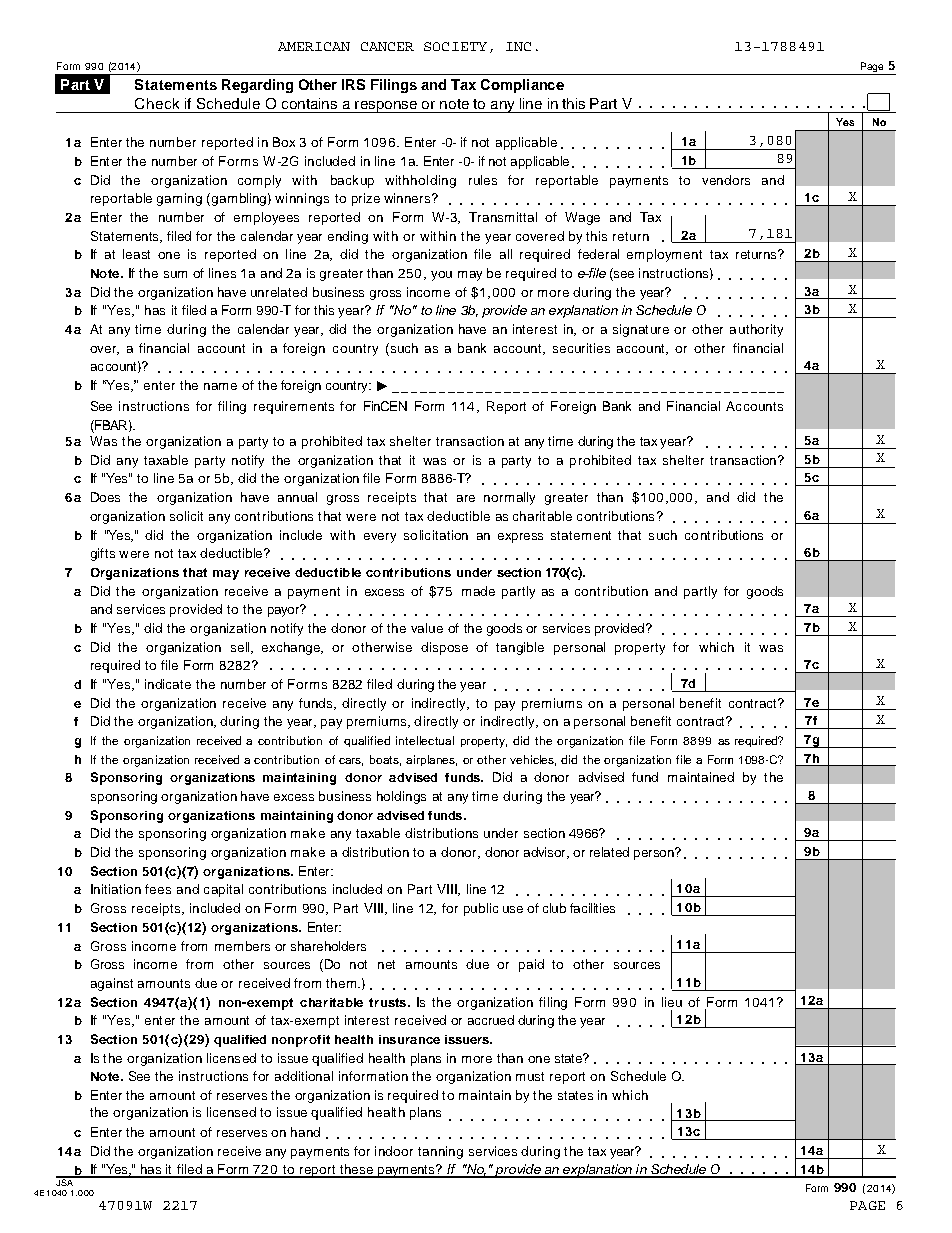 The image size is (952, 1233). Describe the element at coordinates (440, 1152) in the screenshot. I see `tanning` at that location.
